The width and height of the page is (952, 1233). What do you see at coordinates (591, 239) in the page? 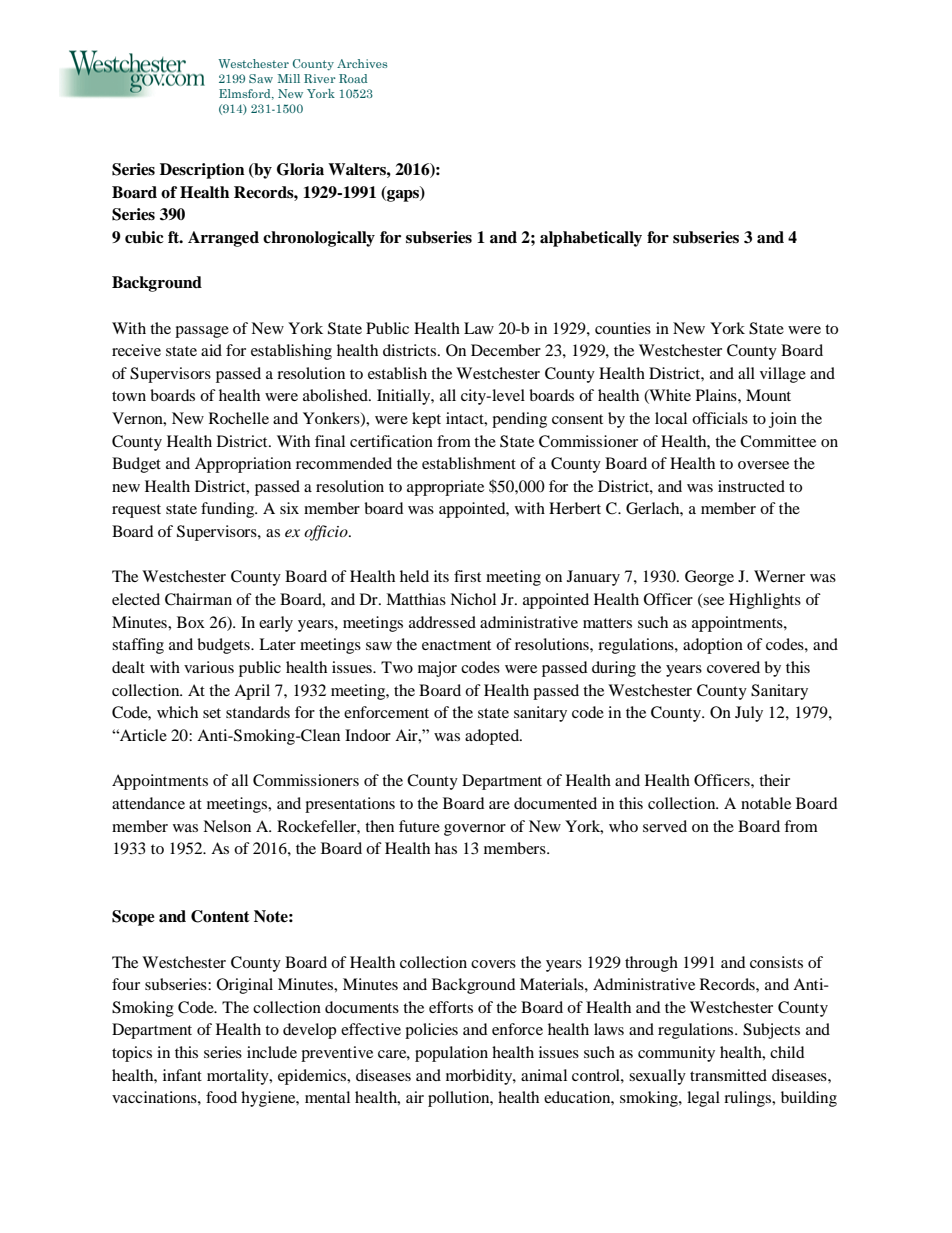
I see `alphabetically` at bounding box center [591, 239].
